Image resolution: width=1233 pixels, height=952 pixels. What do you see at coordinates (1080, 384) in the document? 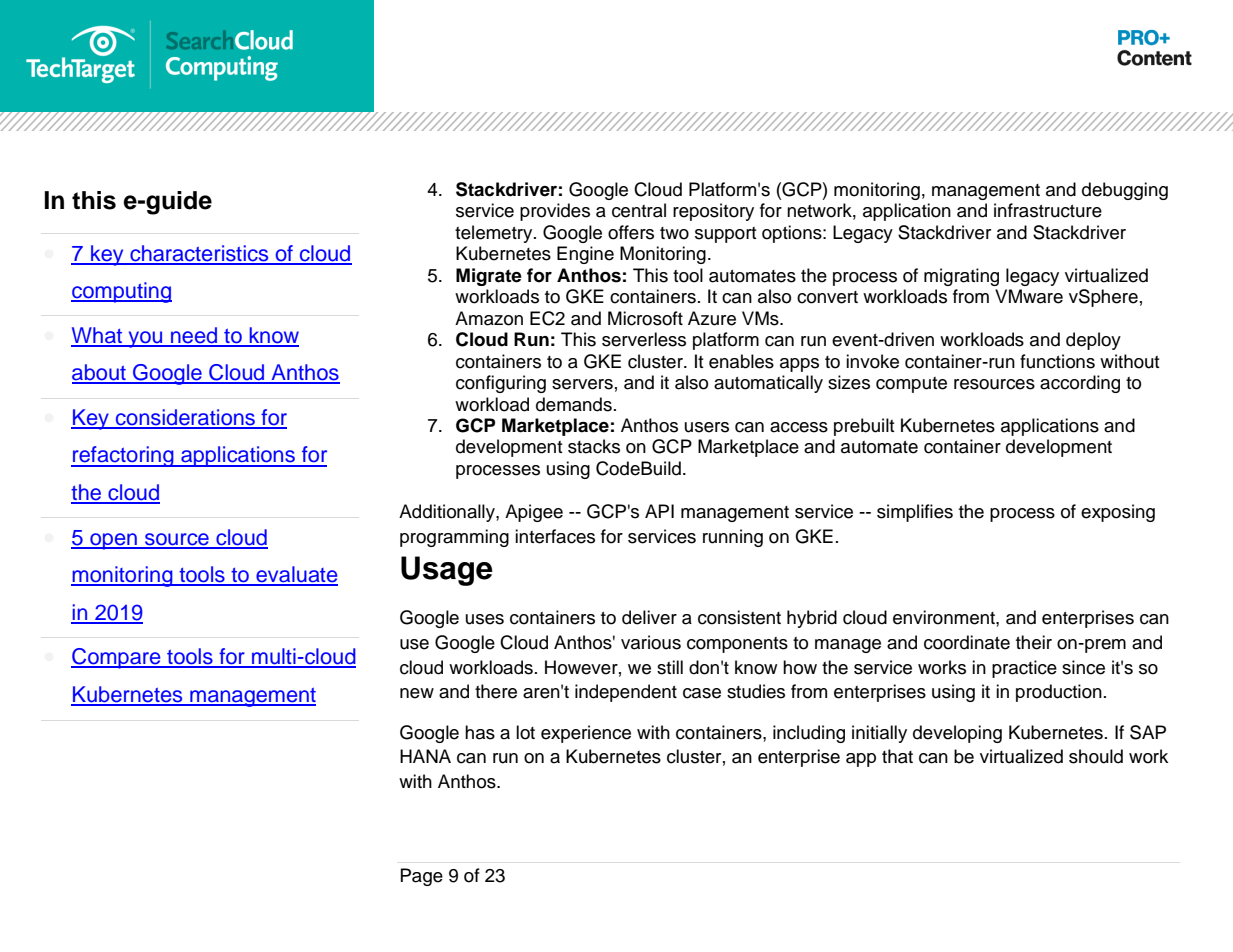
I see `according` at bounding box center [1080, 384].
